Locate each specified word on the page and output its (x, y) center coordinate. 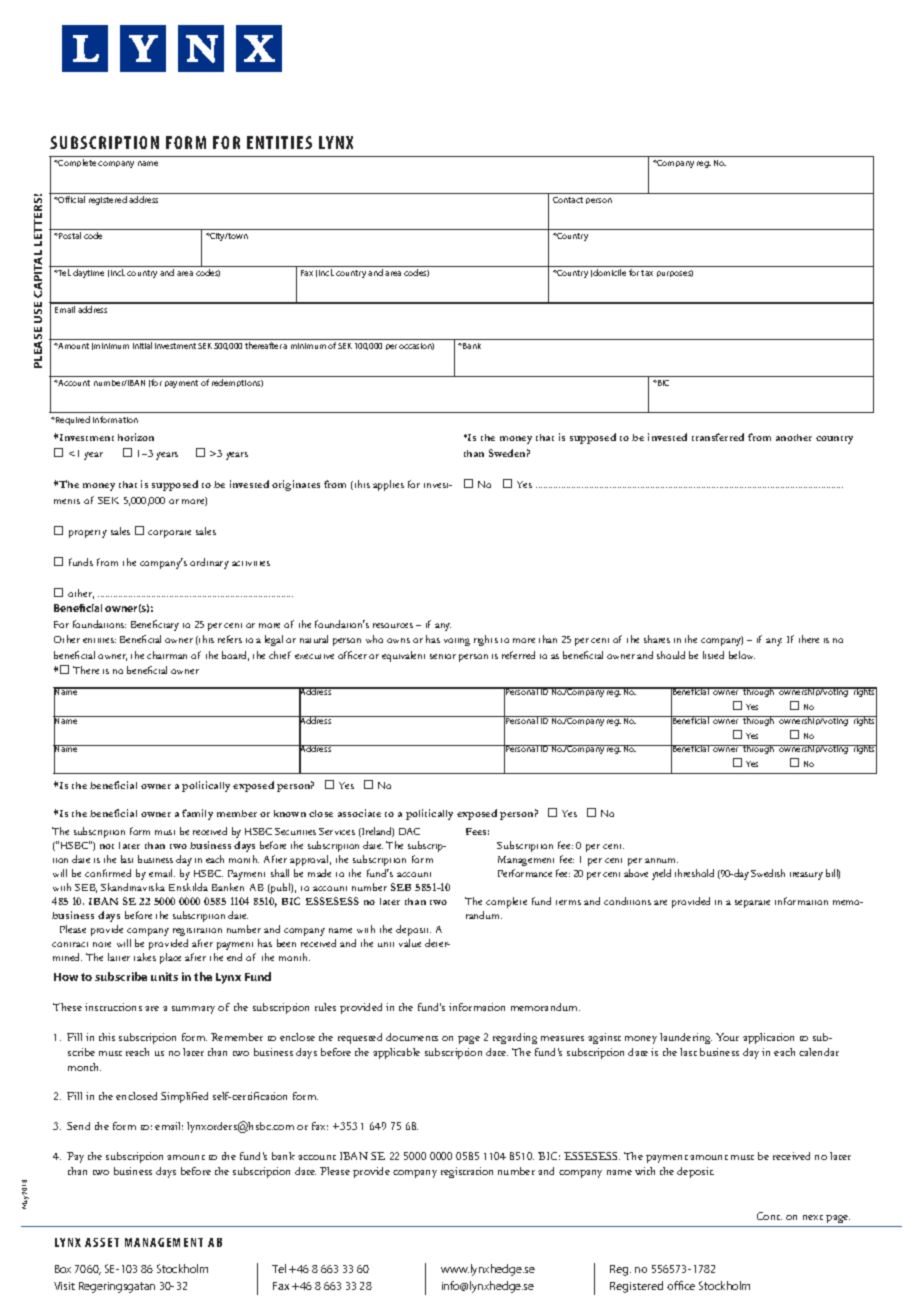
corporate (169, 534)
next (813, 1217)
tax (647, 273)
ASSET (102, 1242)
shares (657, 639)
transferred (718, 437)
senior (443, 656)
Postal (69, 235)
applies (388, 485)
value (410, 943)
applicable (396, 1053)
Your (727, 1037)
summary (193, 1010)
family (197, 814)
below (742, 655)
